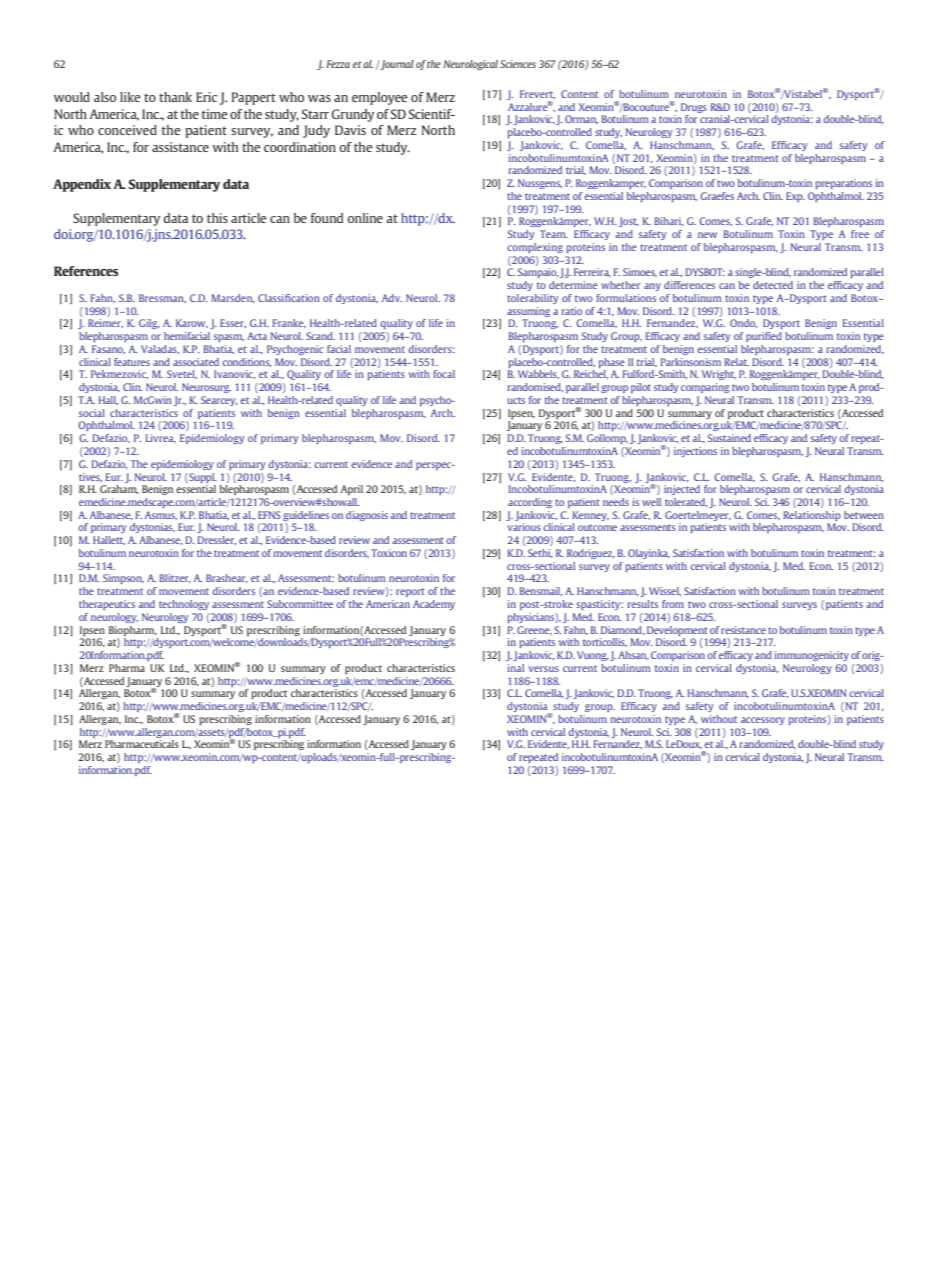 This document has height=1270, width=952. Describe the element at coordinates (444, 374) in the document. I see `focal` at that location.
